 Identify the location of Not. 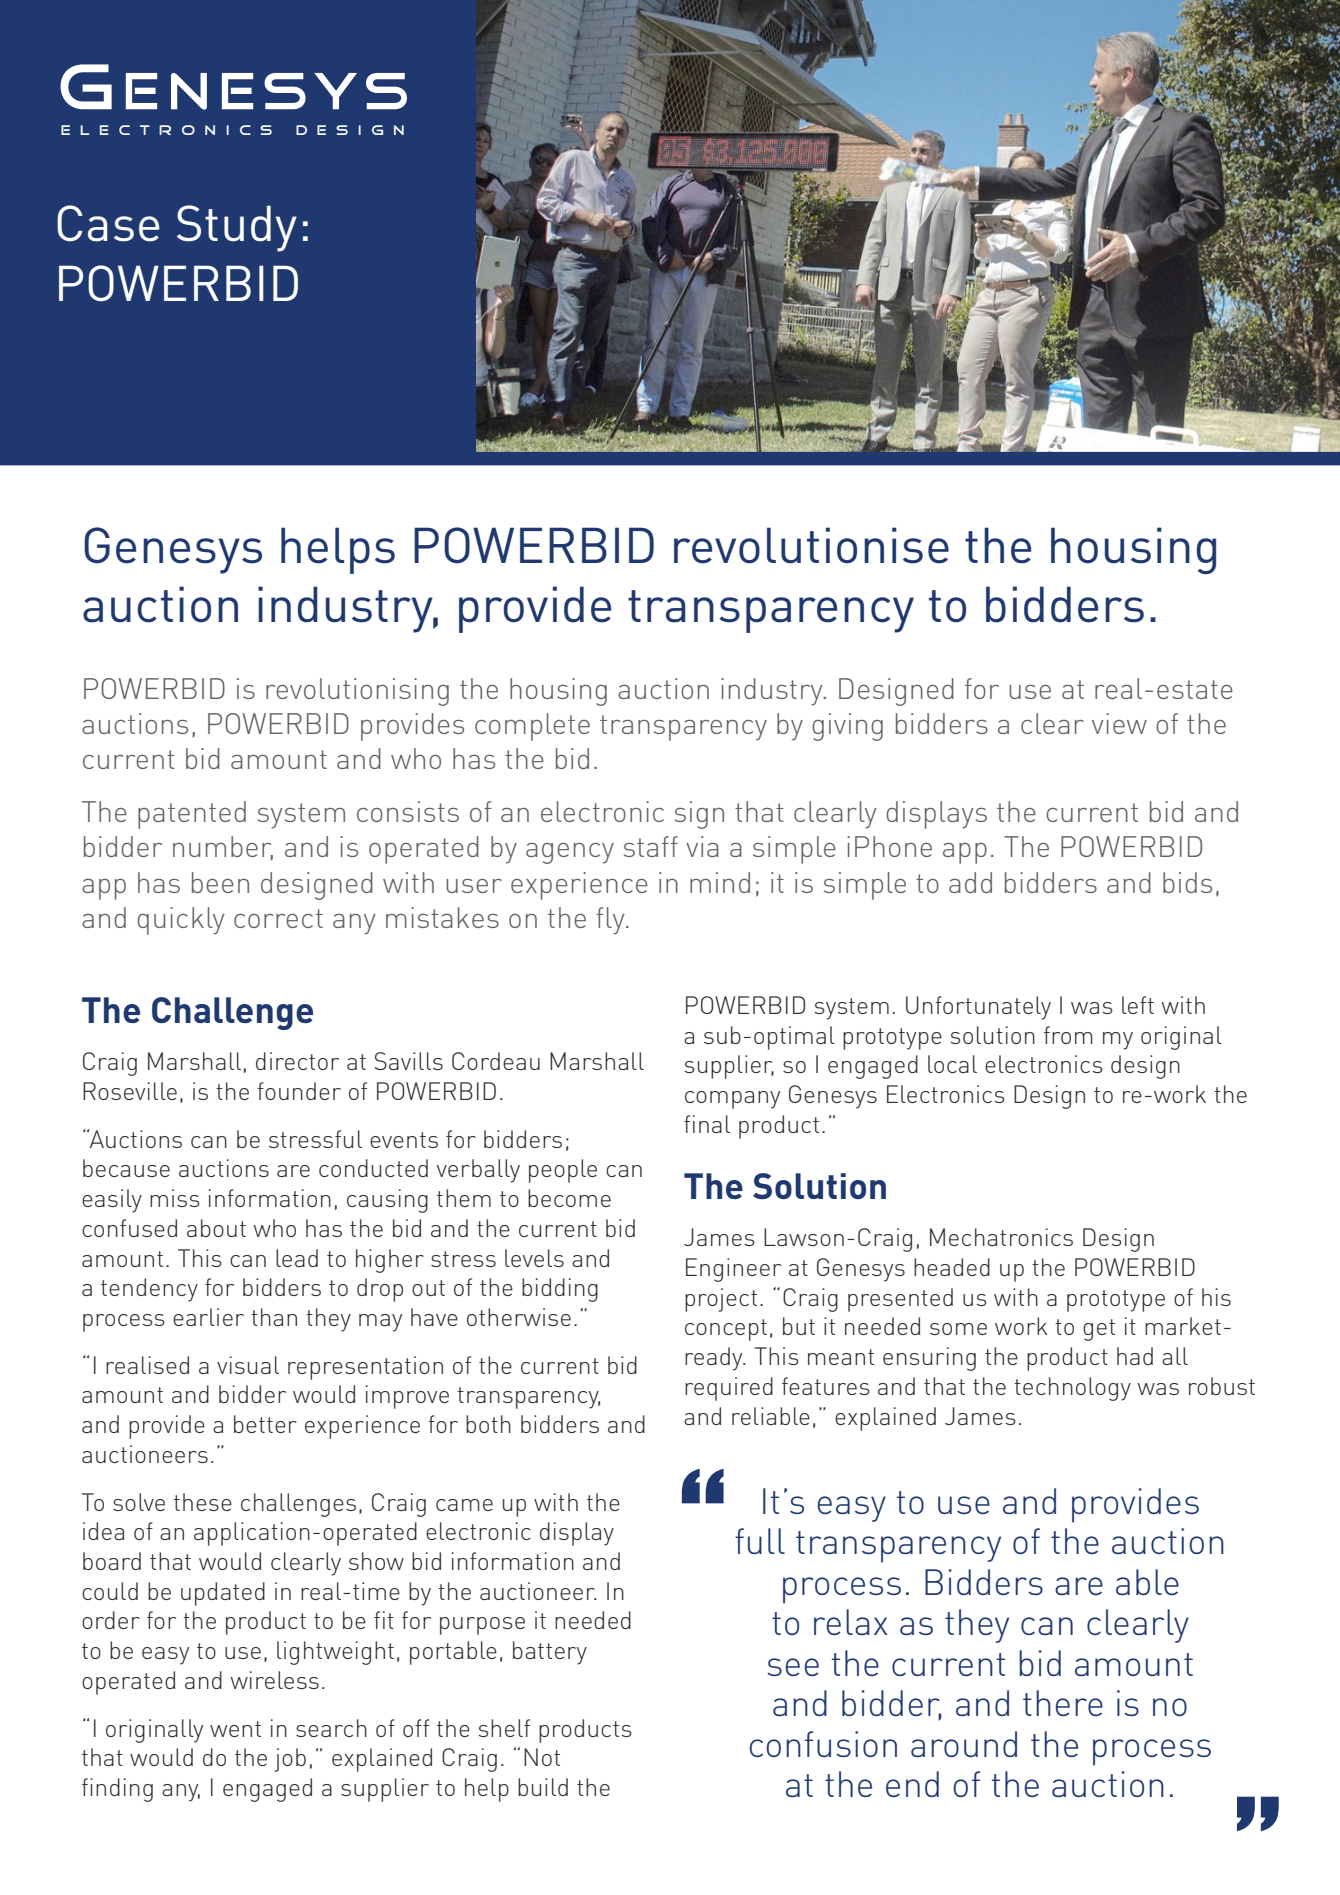
(542, 1757).
